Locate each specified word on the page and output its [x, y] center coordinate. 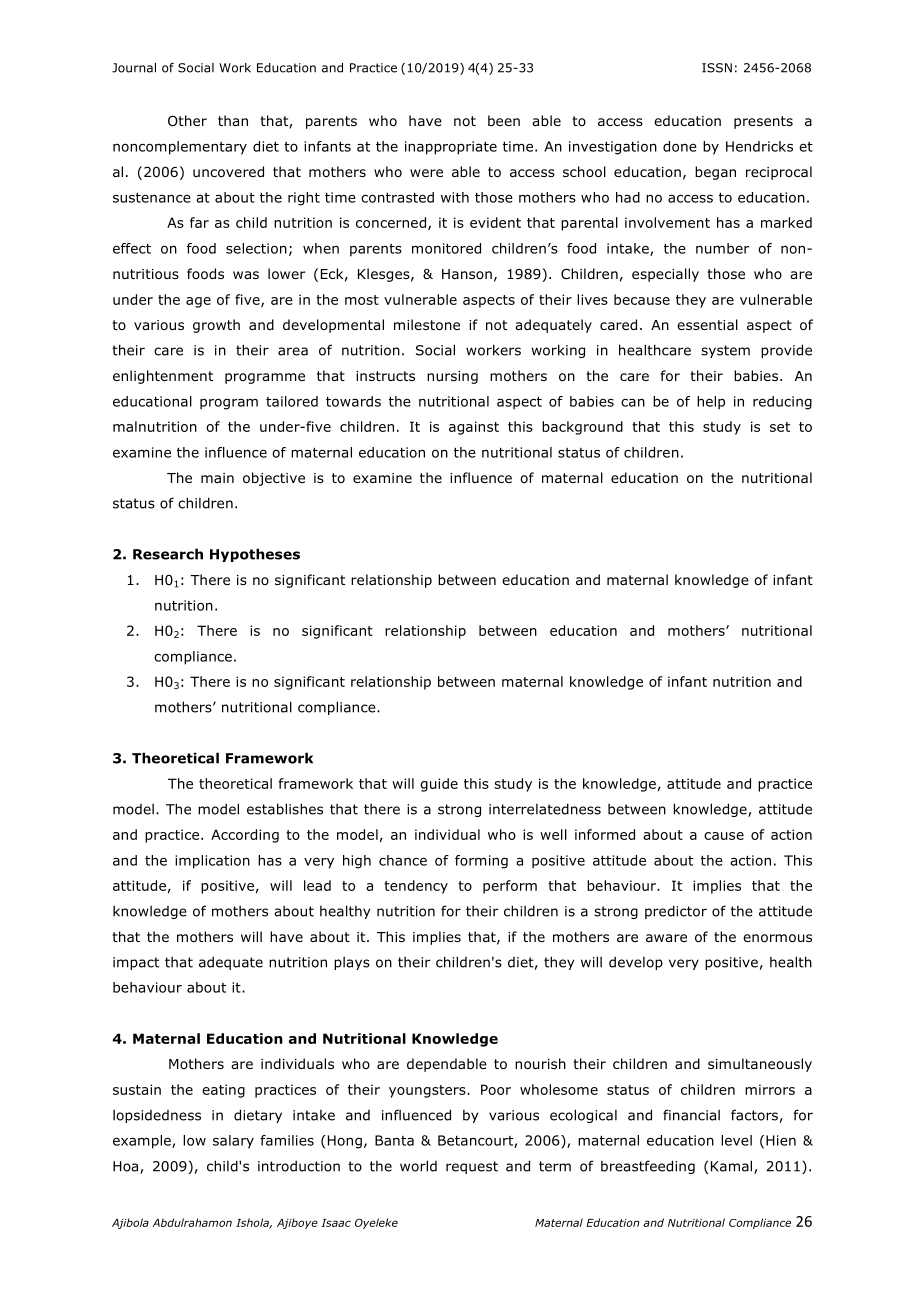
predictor [676, 912]
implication [212, 862]
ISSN [717, 68]
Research [168, 554]
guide [439, 785]
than [233, 120]
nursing [452, 377]
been [504, 120]
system [725, 351]
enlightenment [163, 377]
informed [605, 834]
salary [233, 1142]
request [472, 1167]
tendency [416, 887]
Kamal [733, 1167]
